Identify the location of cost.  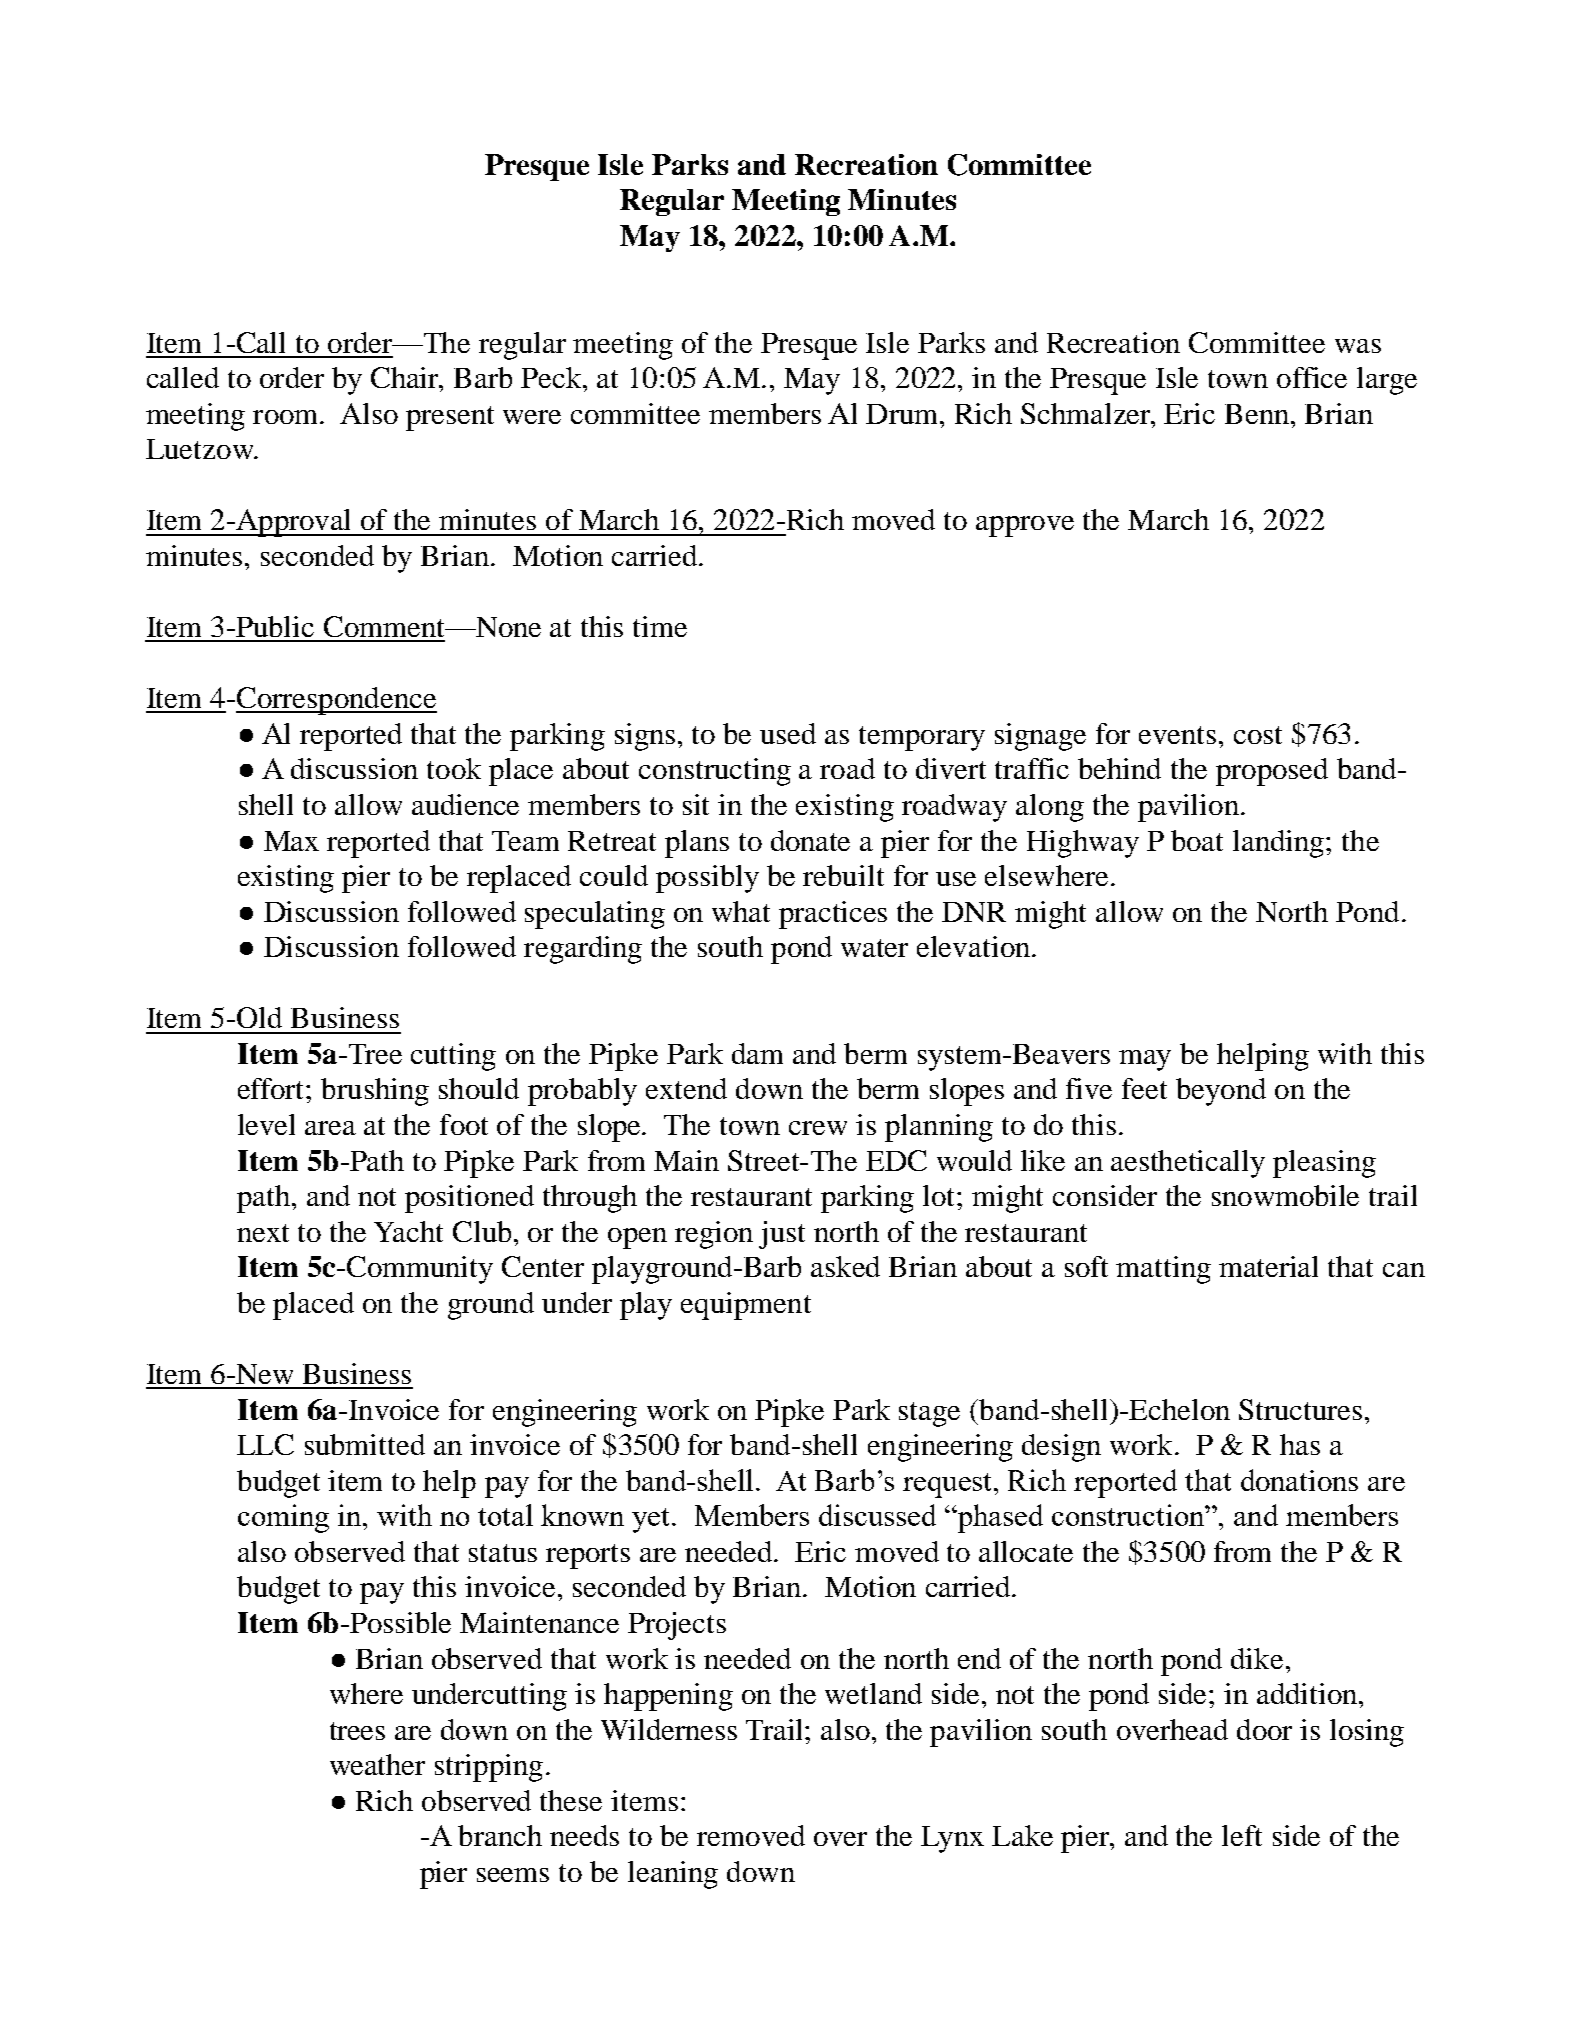
(1258, 735).
